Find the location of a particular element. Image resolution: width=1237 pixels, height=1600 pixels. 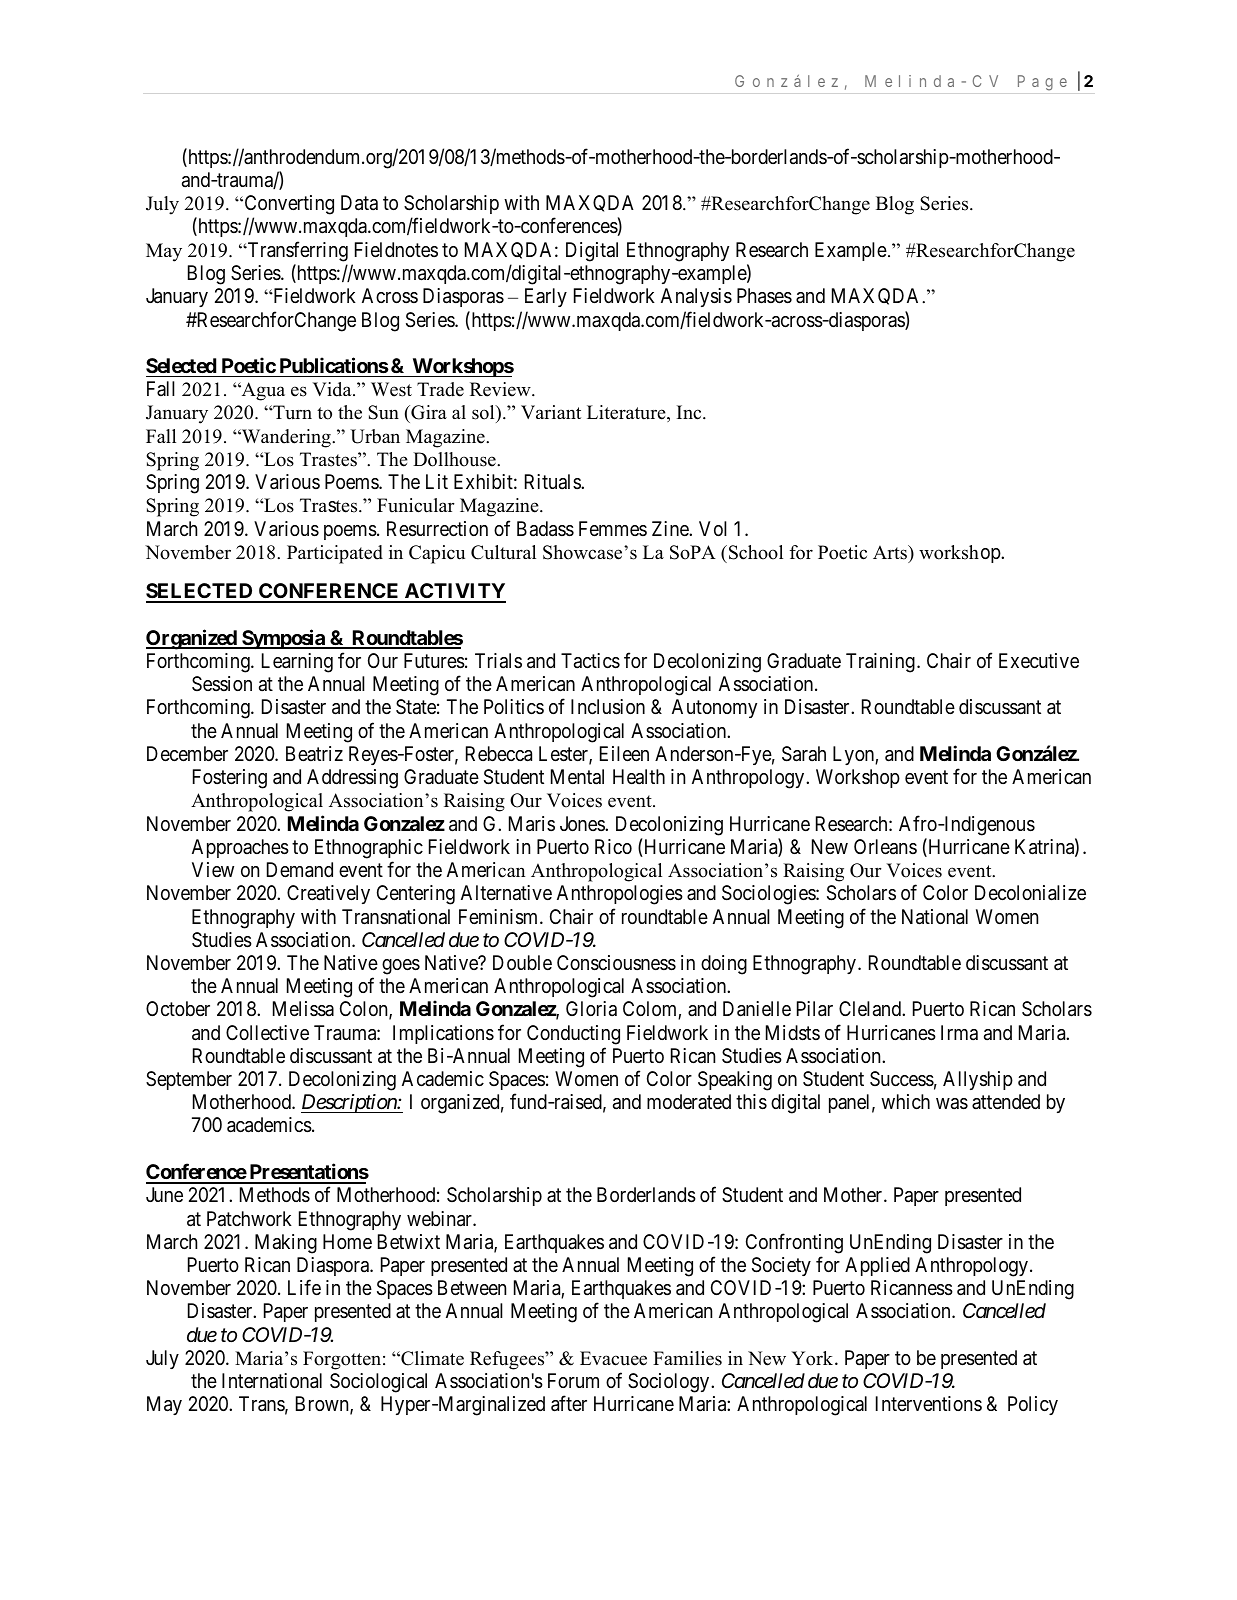

Forum is located at coordinates (573, 1380).
